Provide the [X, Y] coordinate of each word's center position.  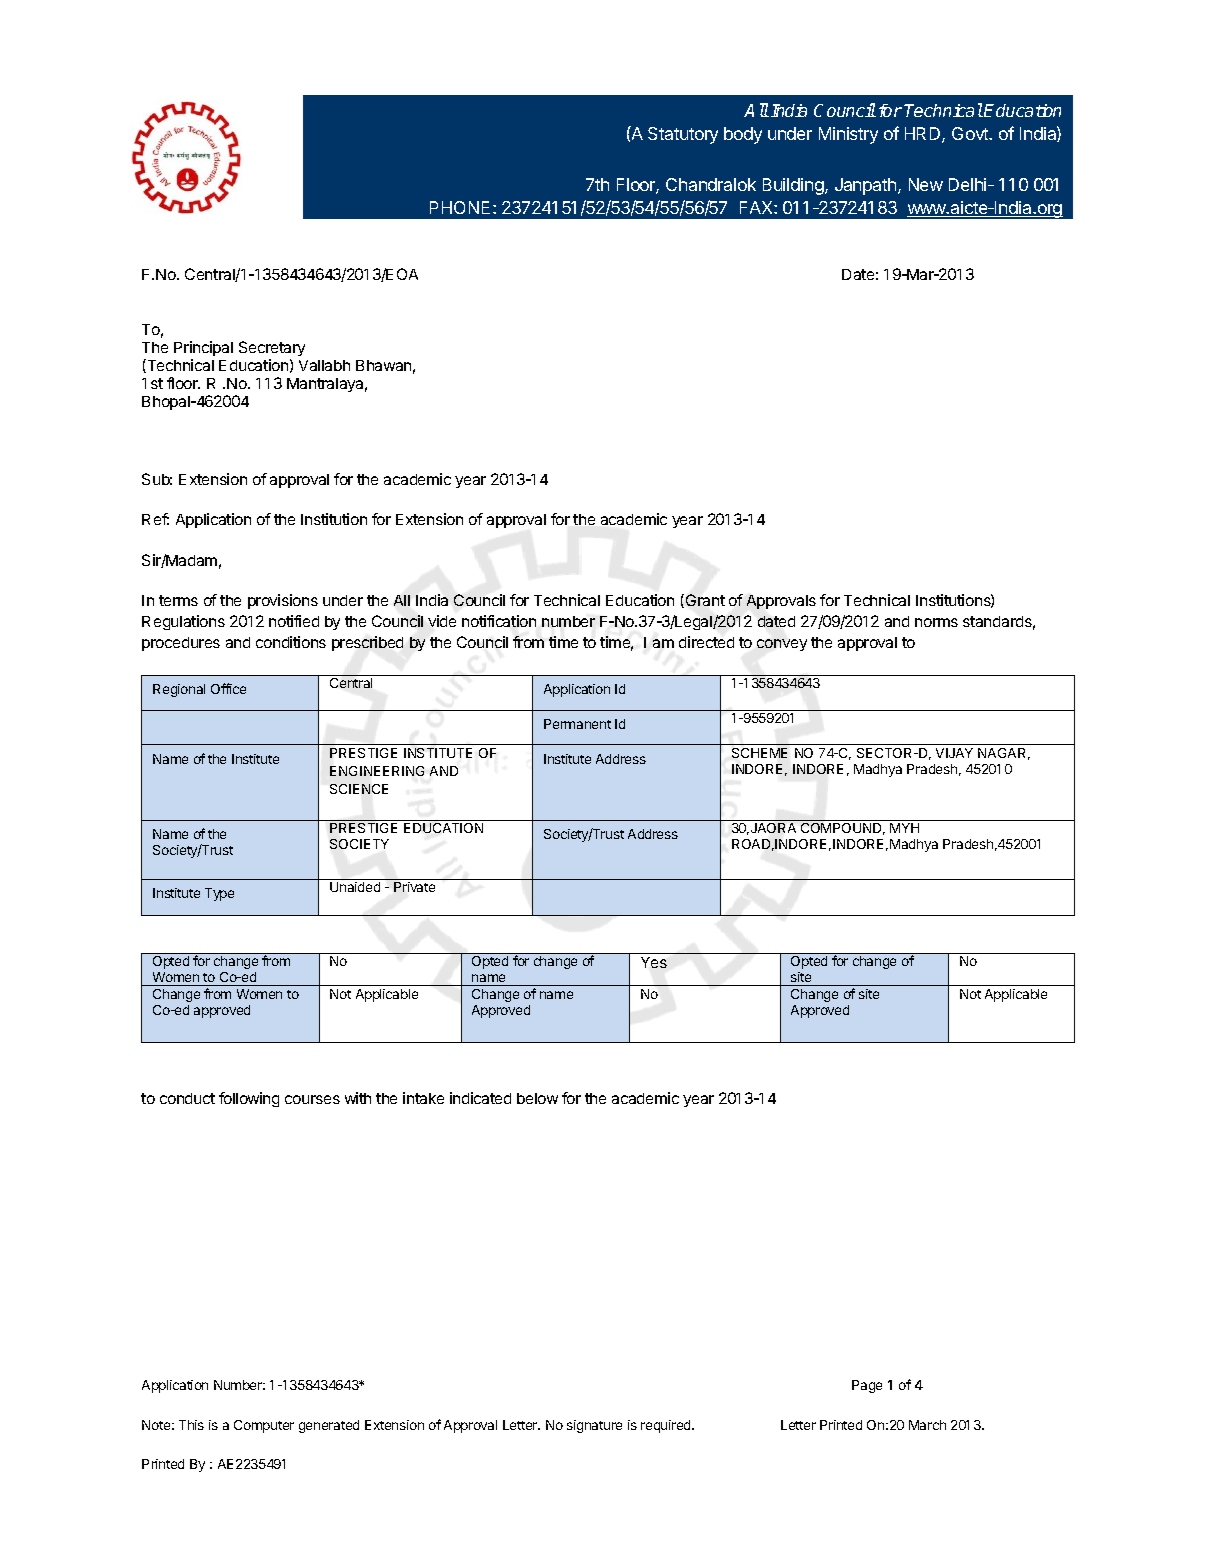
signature [594, 1426]
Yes [654, 962]
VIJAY [954, 753]
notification [499, 621]
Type [219, 894]
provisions [283, 601]
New [926, 184]
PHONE [460, 207]
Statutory [683, 135]
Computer [264, 1426]
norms [936, 622]
